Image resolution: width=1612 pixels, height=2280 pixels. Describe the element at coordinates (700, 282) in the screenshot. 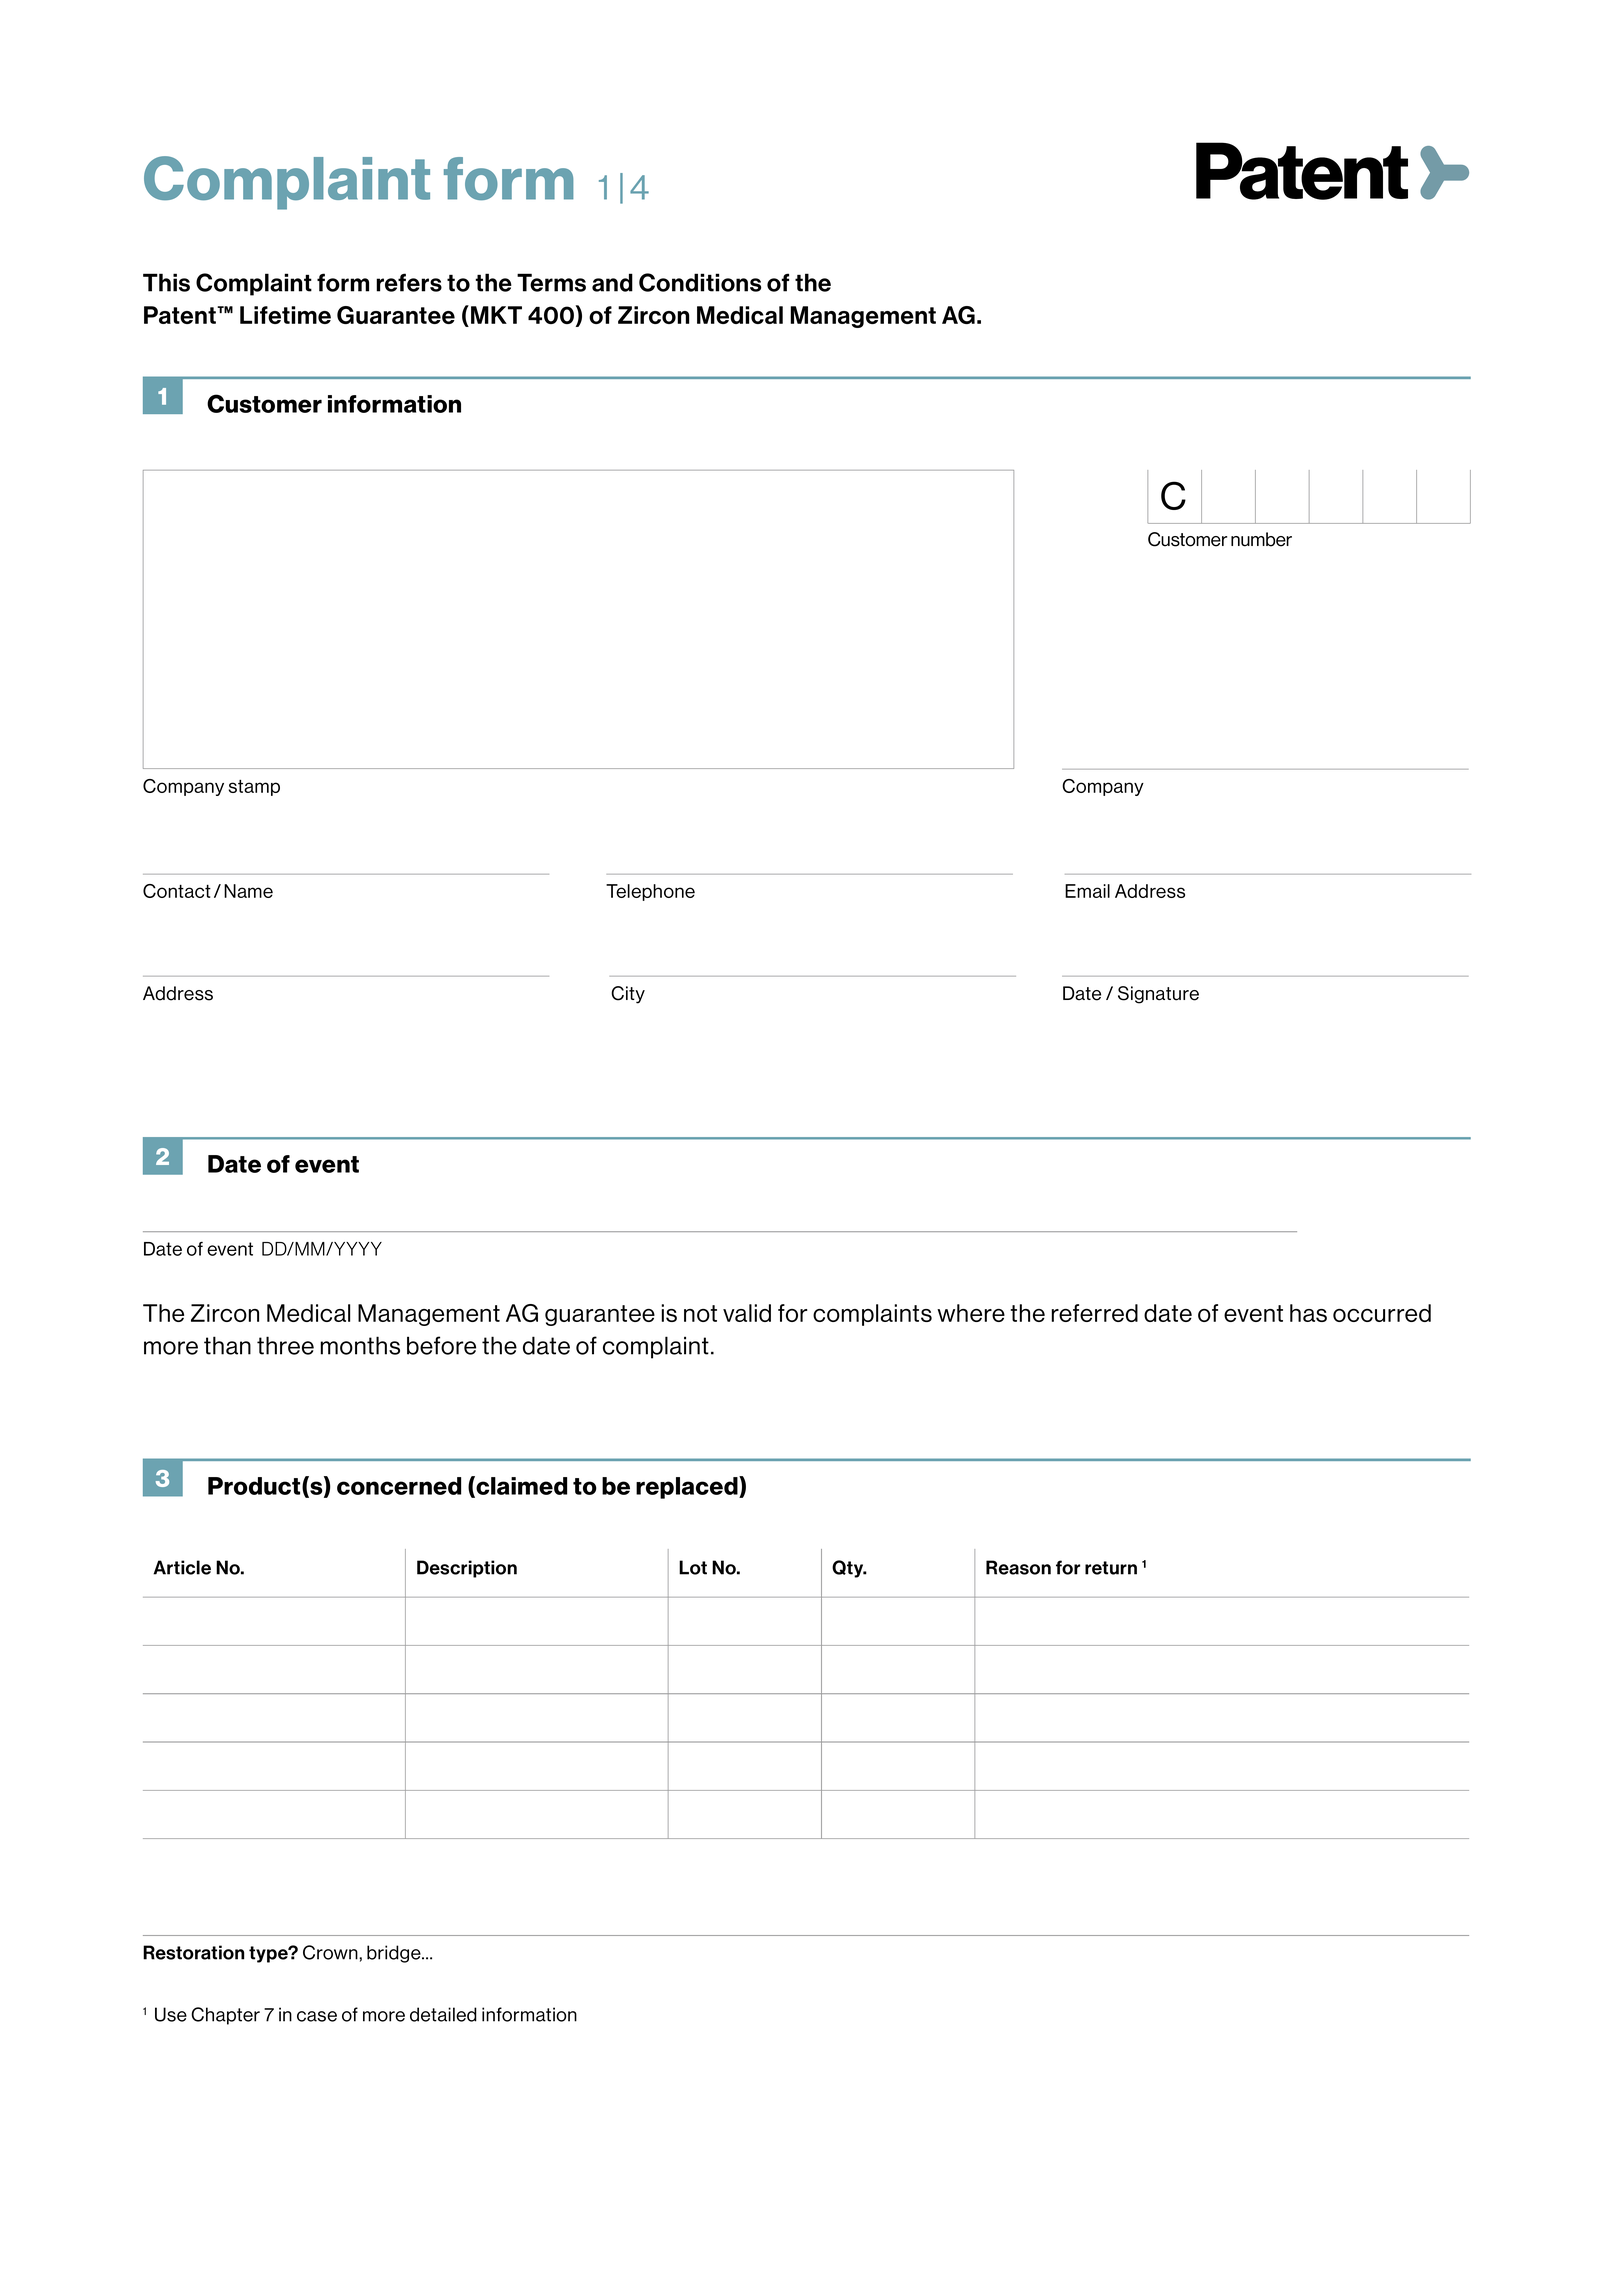

I see `Conditions` at that location.
